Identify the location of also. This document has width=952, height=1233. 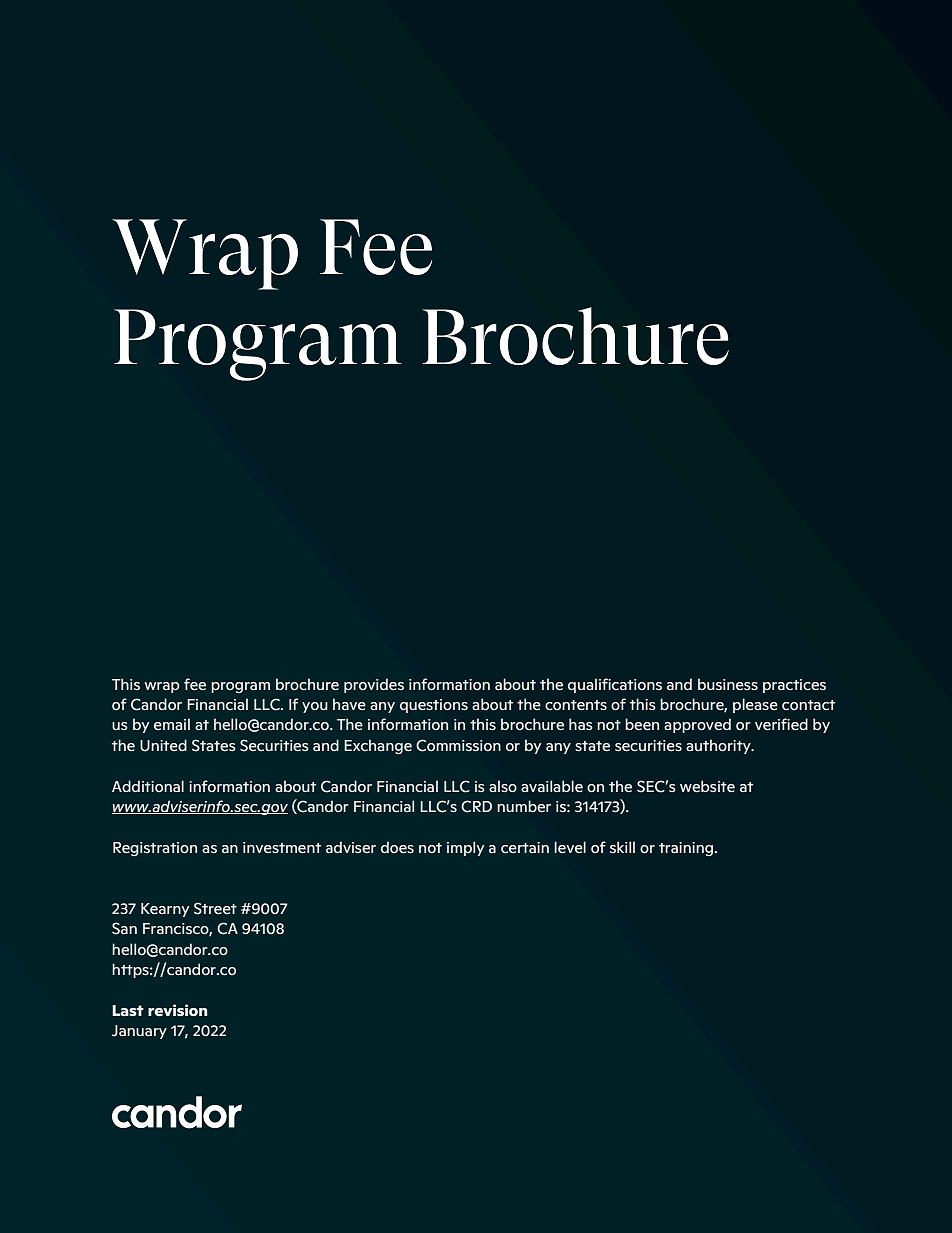
(503, 786).
